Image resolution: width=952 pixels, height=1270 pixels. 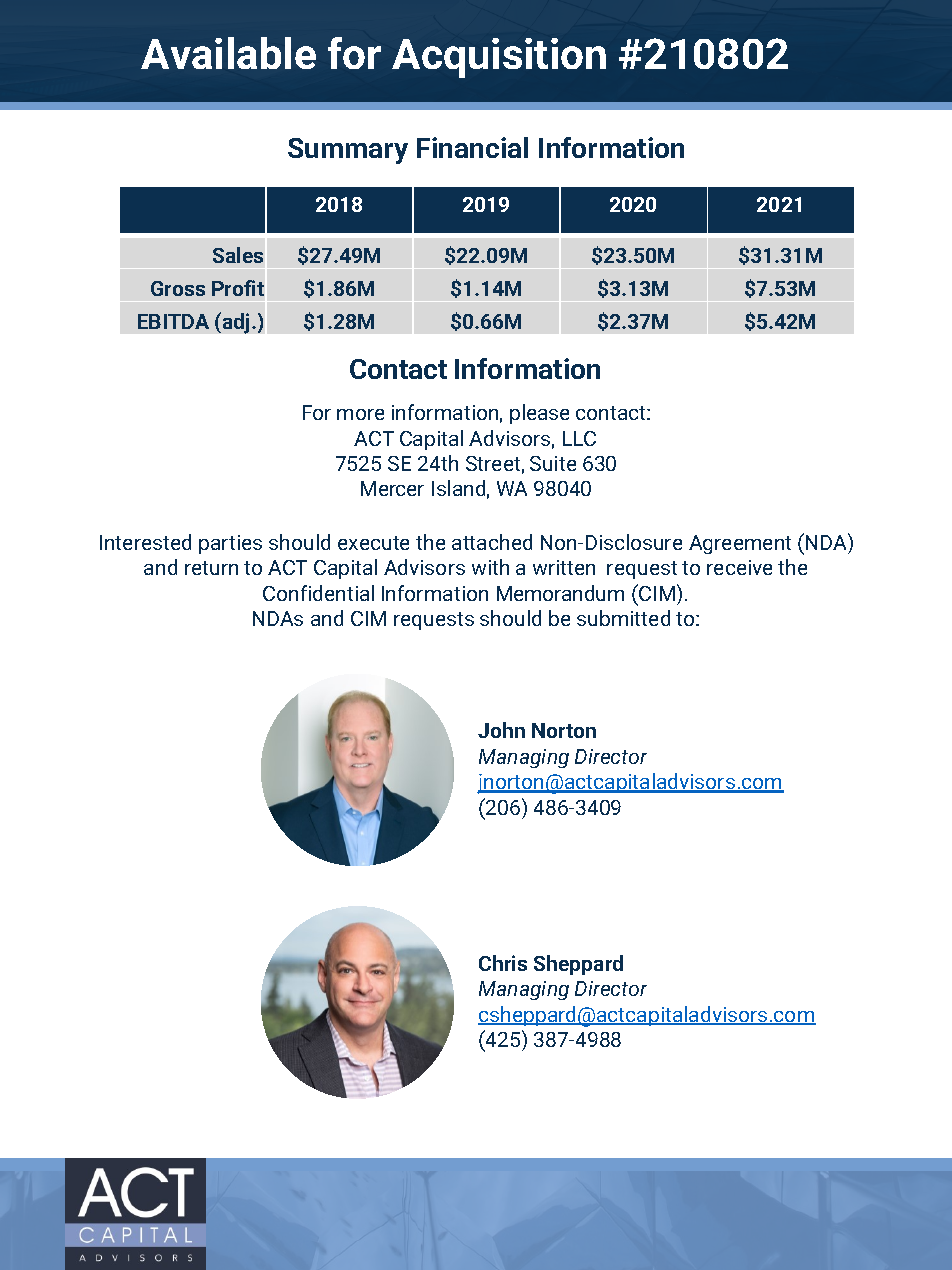 What do you see at coordinates (229, 53) in the screenshot?
I see `Available` at bounding box center [229, 53].
